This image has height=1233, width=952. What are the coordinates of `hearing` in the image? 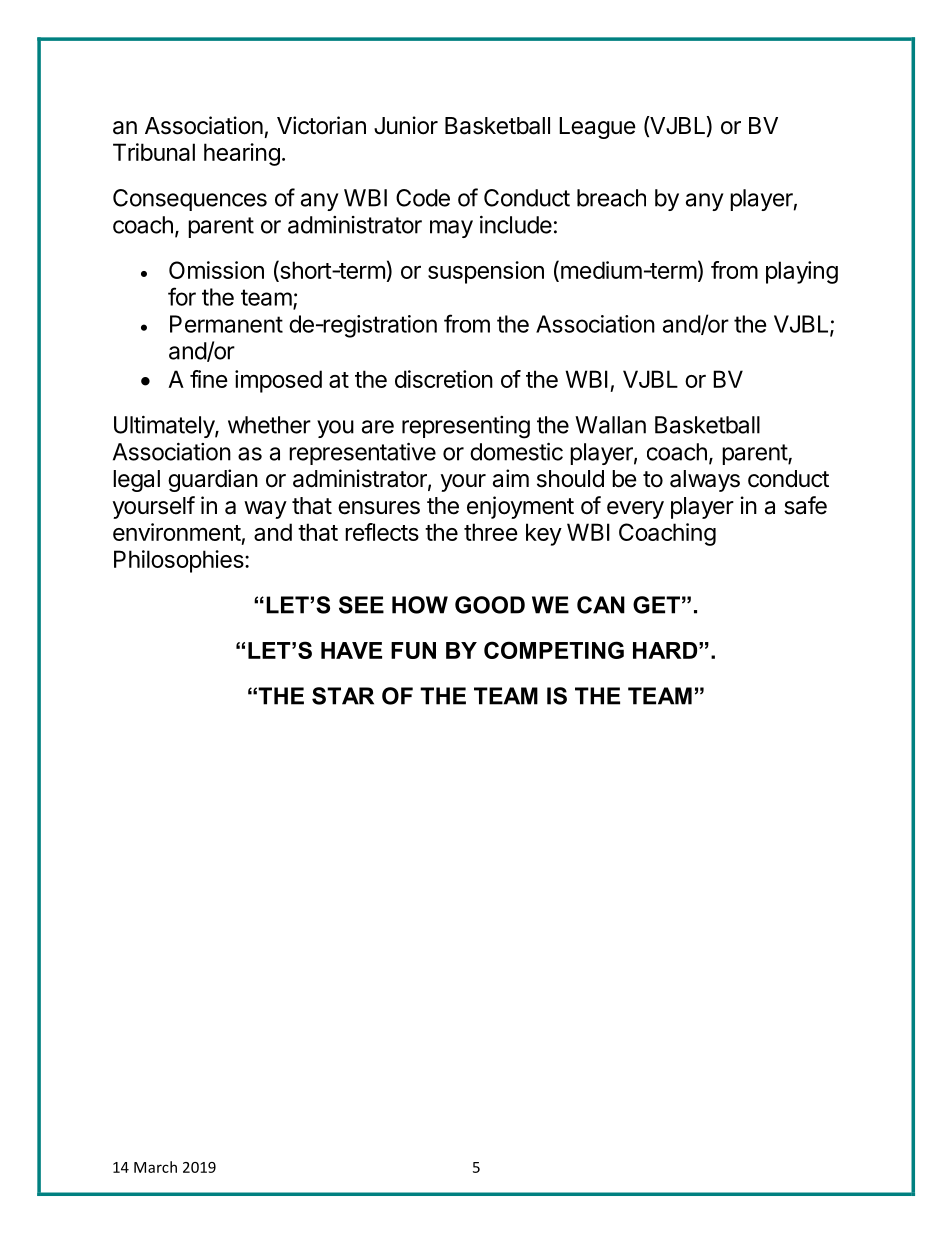 It's located at (242, 154).
